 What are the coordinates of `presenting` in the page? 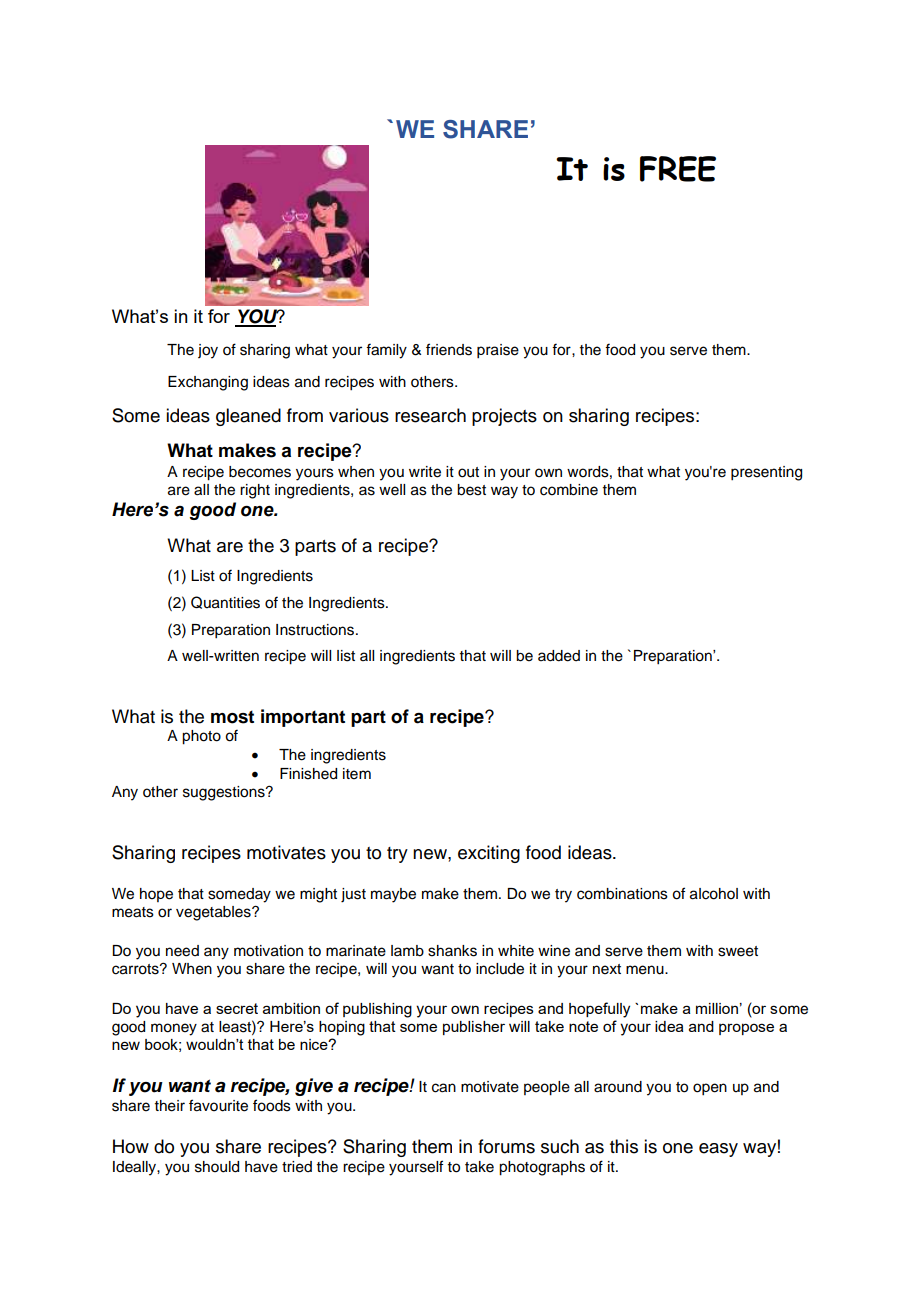 It's located at (766, 473).
